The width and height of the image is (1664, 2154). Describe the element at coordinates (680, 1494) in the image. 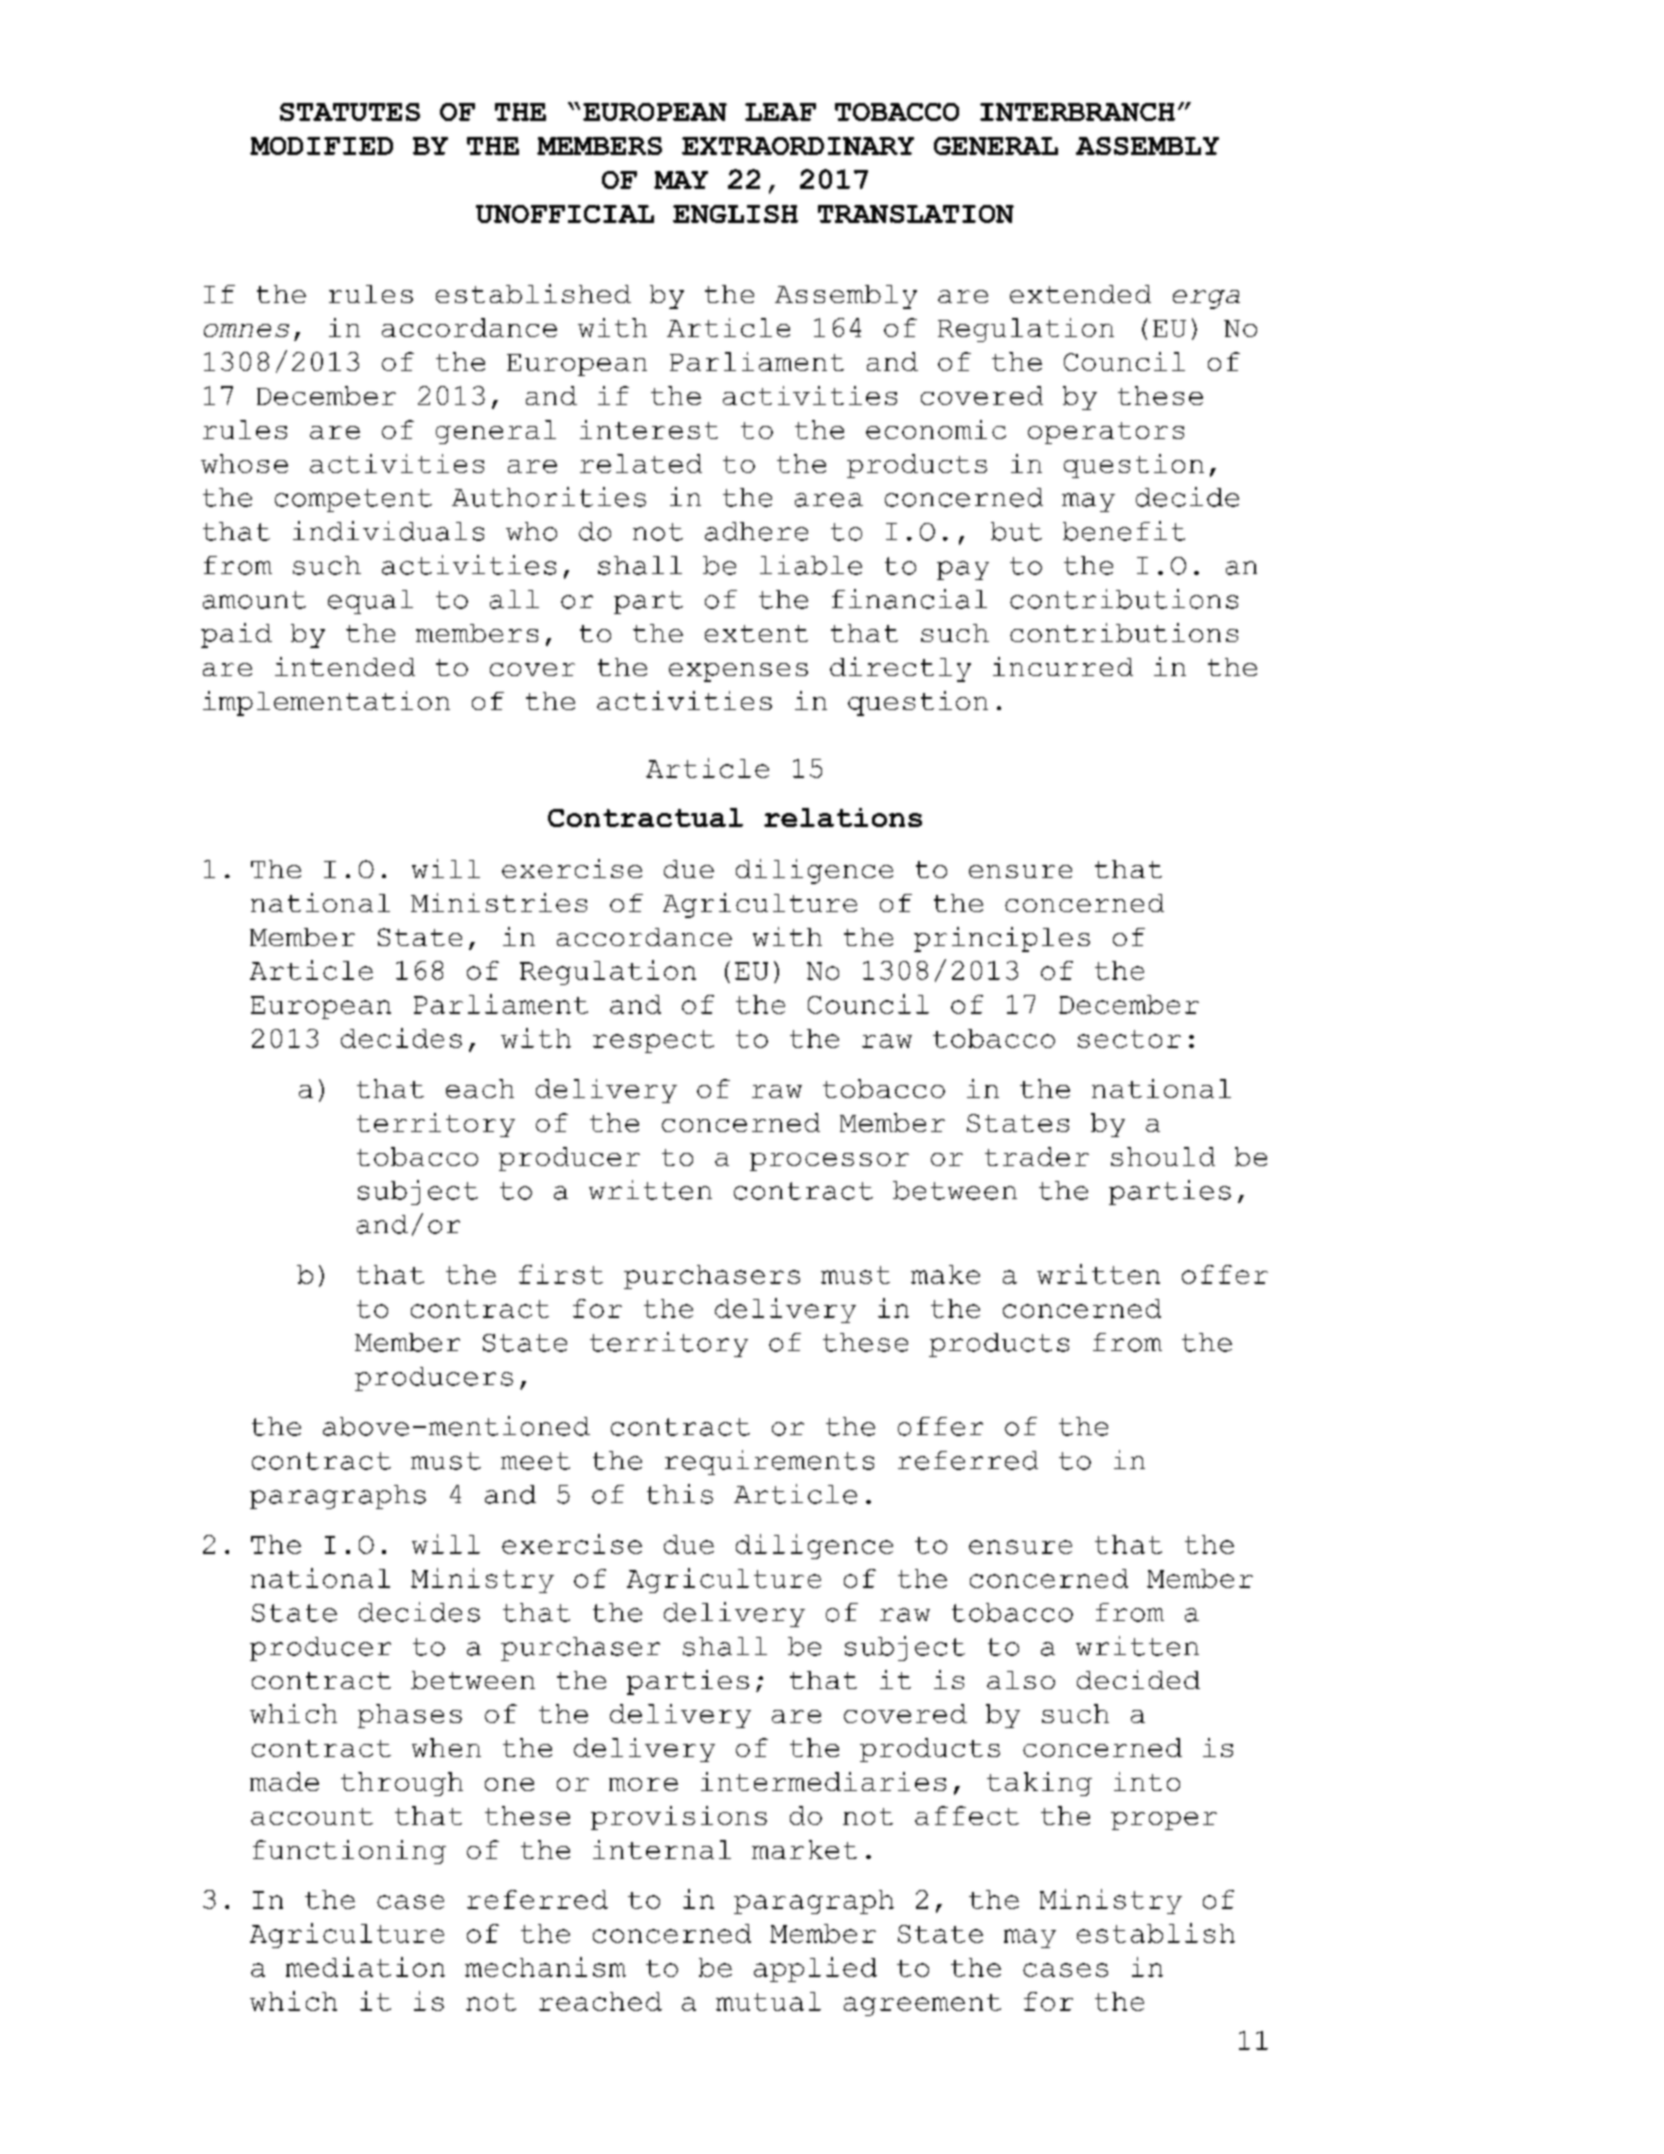

I see `this` at that location.
